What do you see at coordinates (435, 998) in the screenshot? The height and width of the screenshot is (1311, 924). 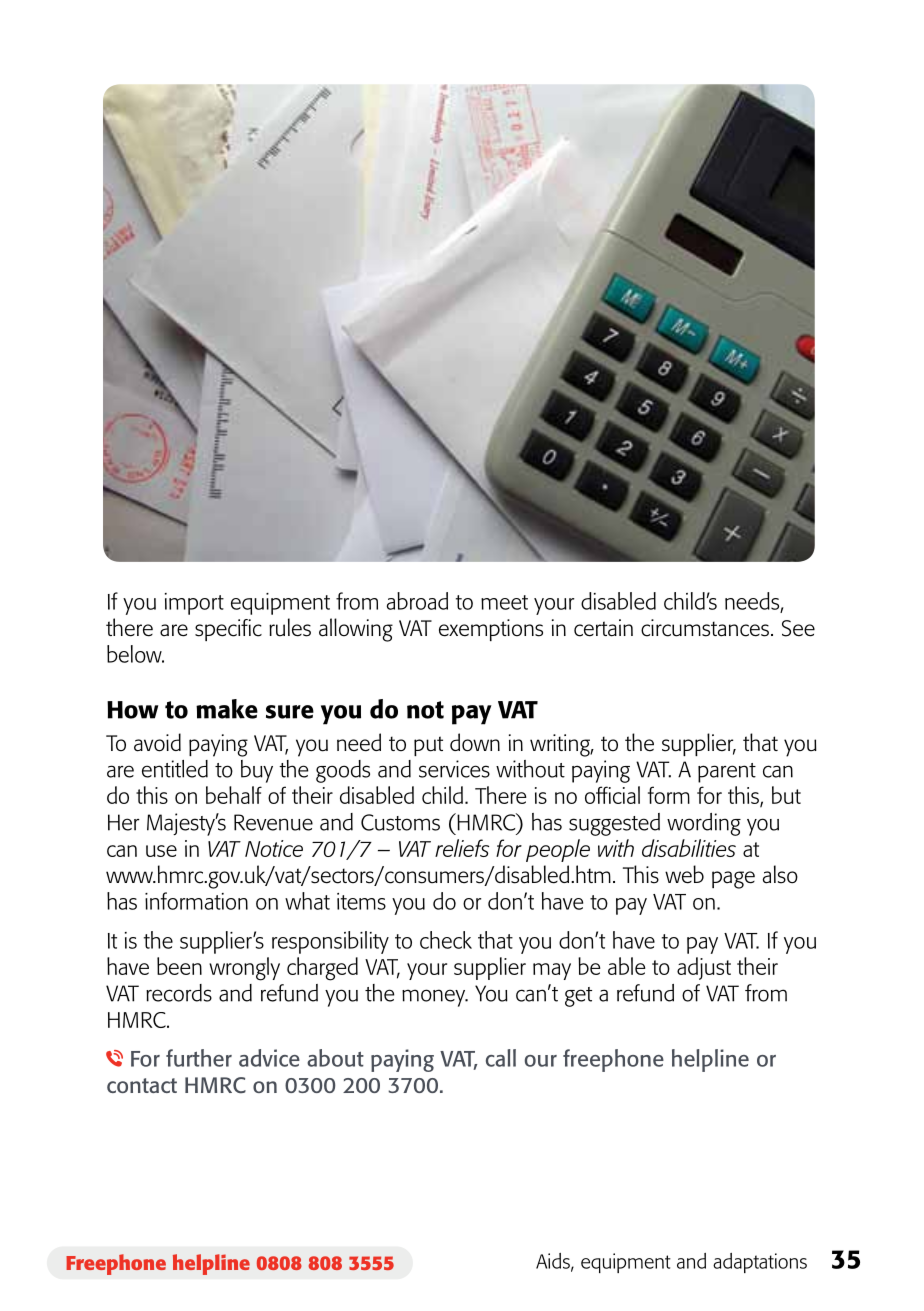 I see `money` at bounding box center [435, 998].
